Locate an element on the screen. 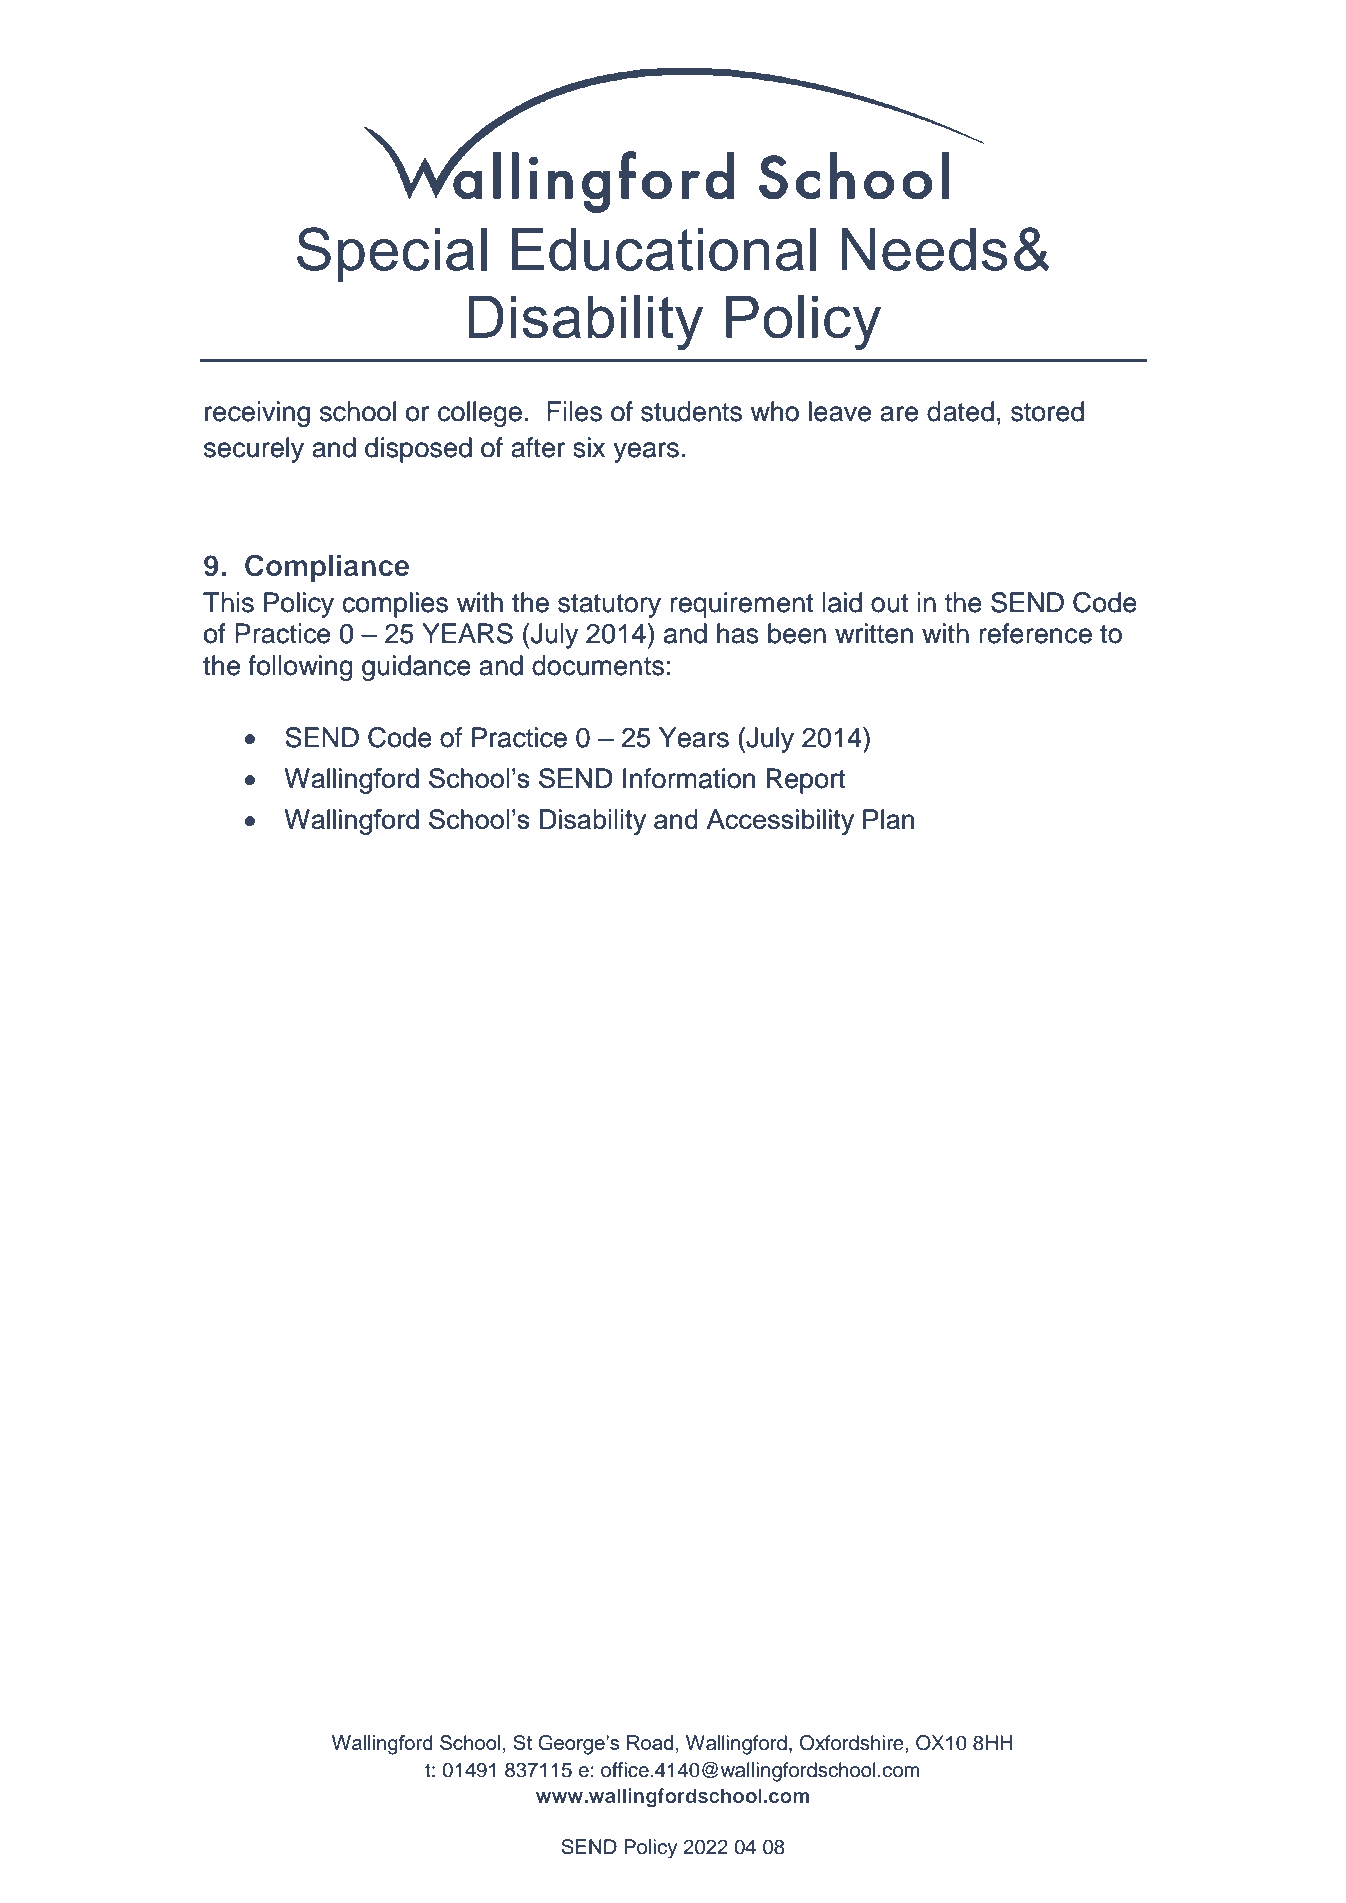 The image size is (1346, 1903). Plan is located at coordinates (888, 819).
